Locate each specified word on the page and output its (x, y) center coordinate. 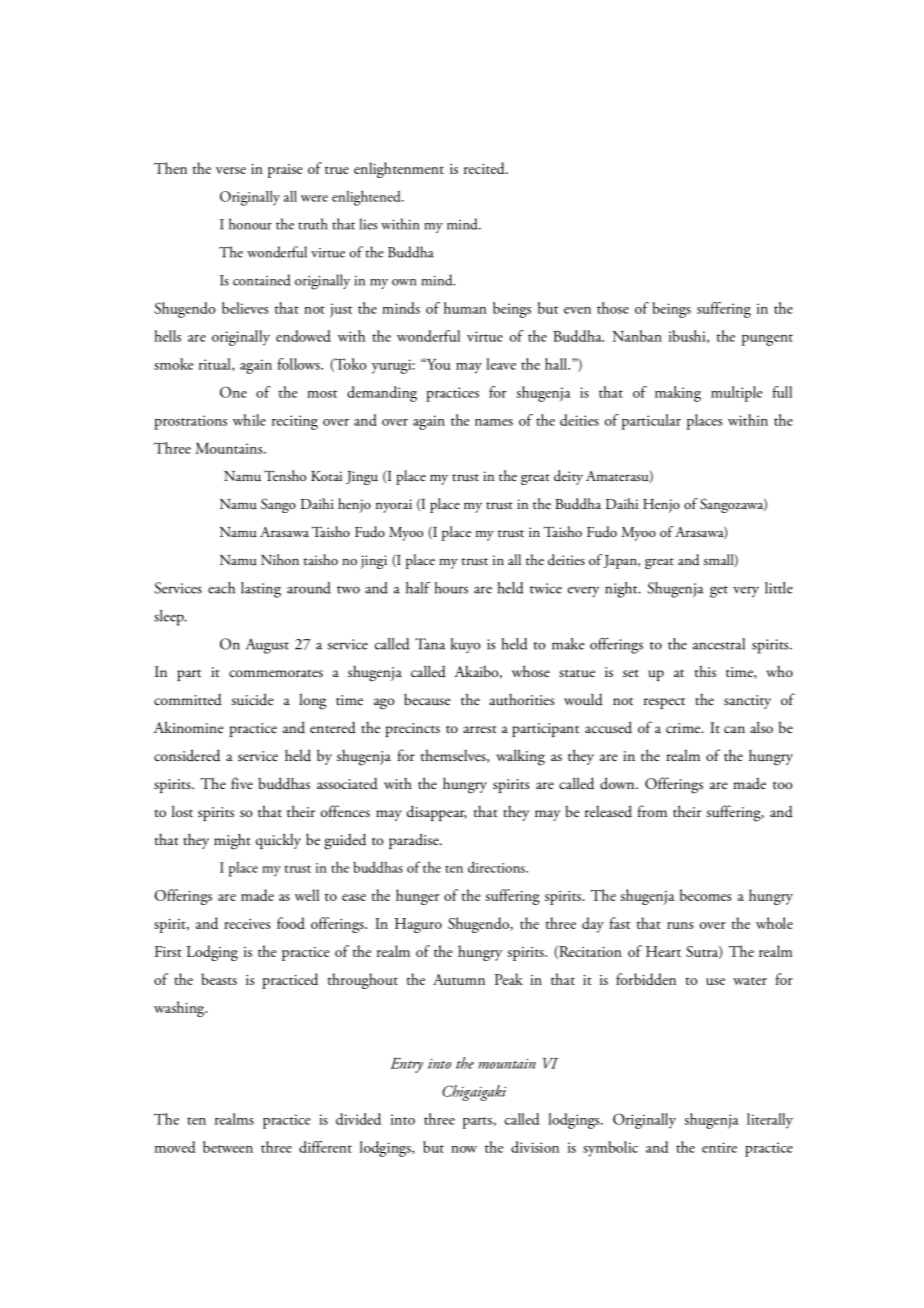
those (613, 308)
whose (531, 671)
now (464, 1149)
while (249, 420)
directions (497, 867)
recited (485, 168)
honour (250, 224)
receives (247, 924)
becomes (705, 895)
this (705, 671)
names (494, 422)
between (228, 1147)
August (267, 646)
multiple (737, 394)
